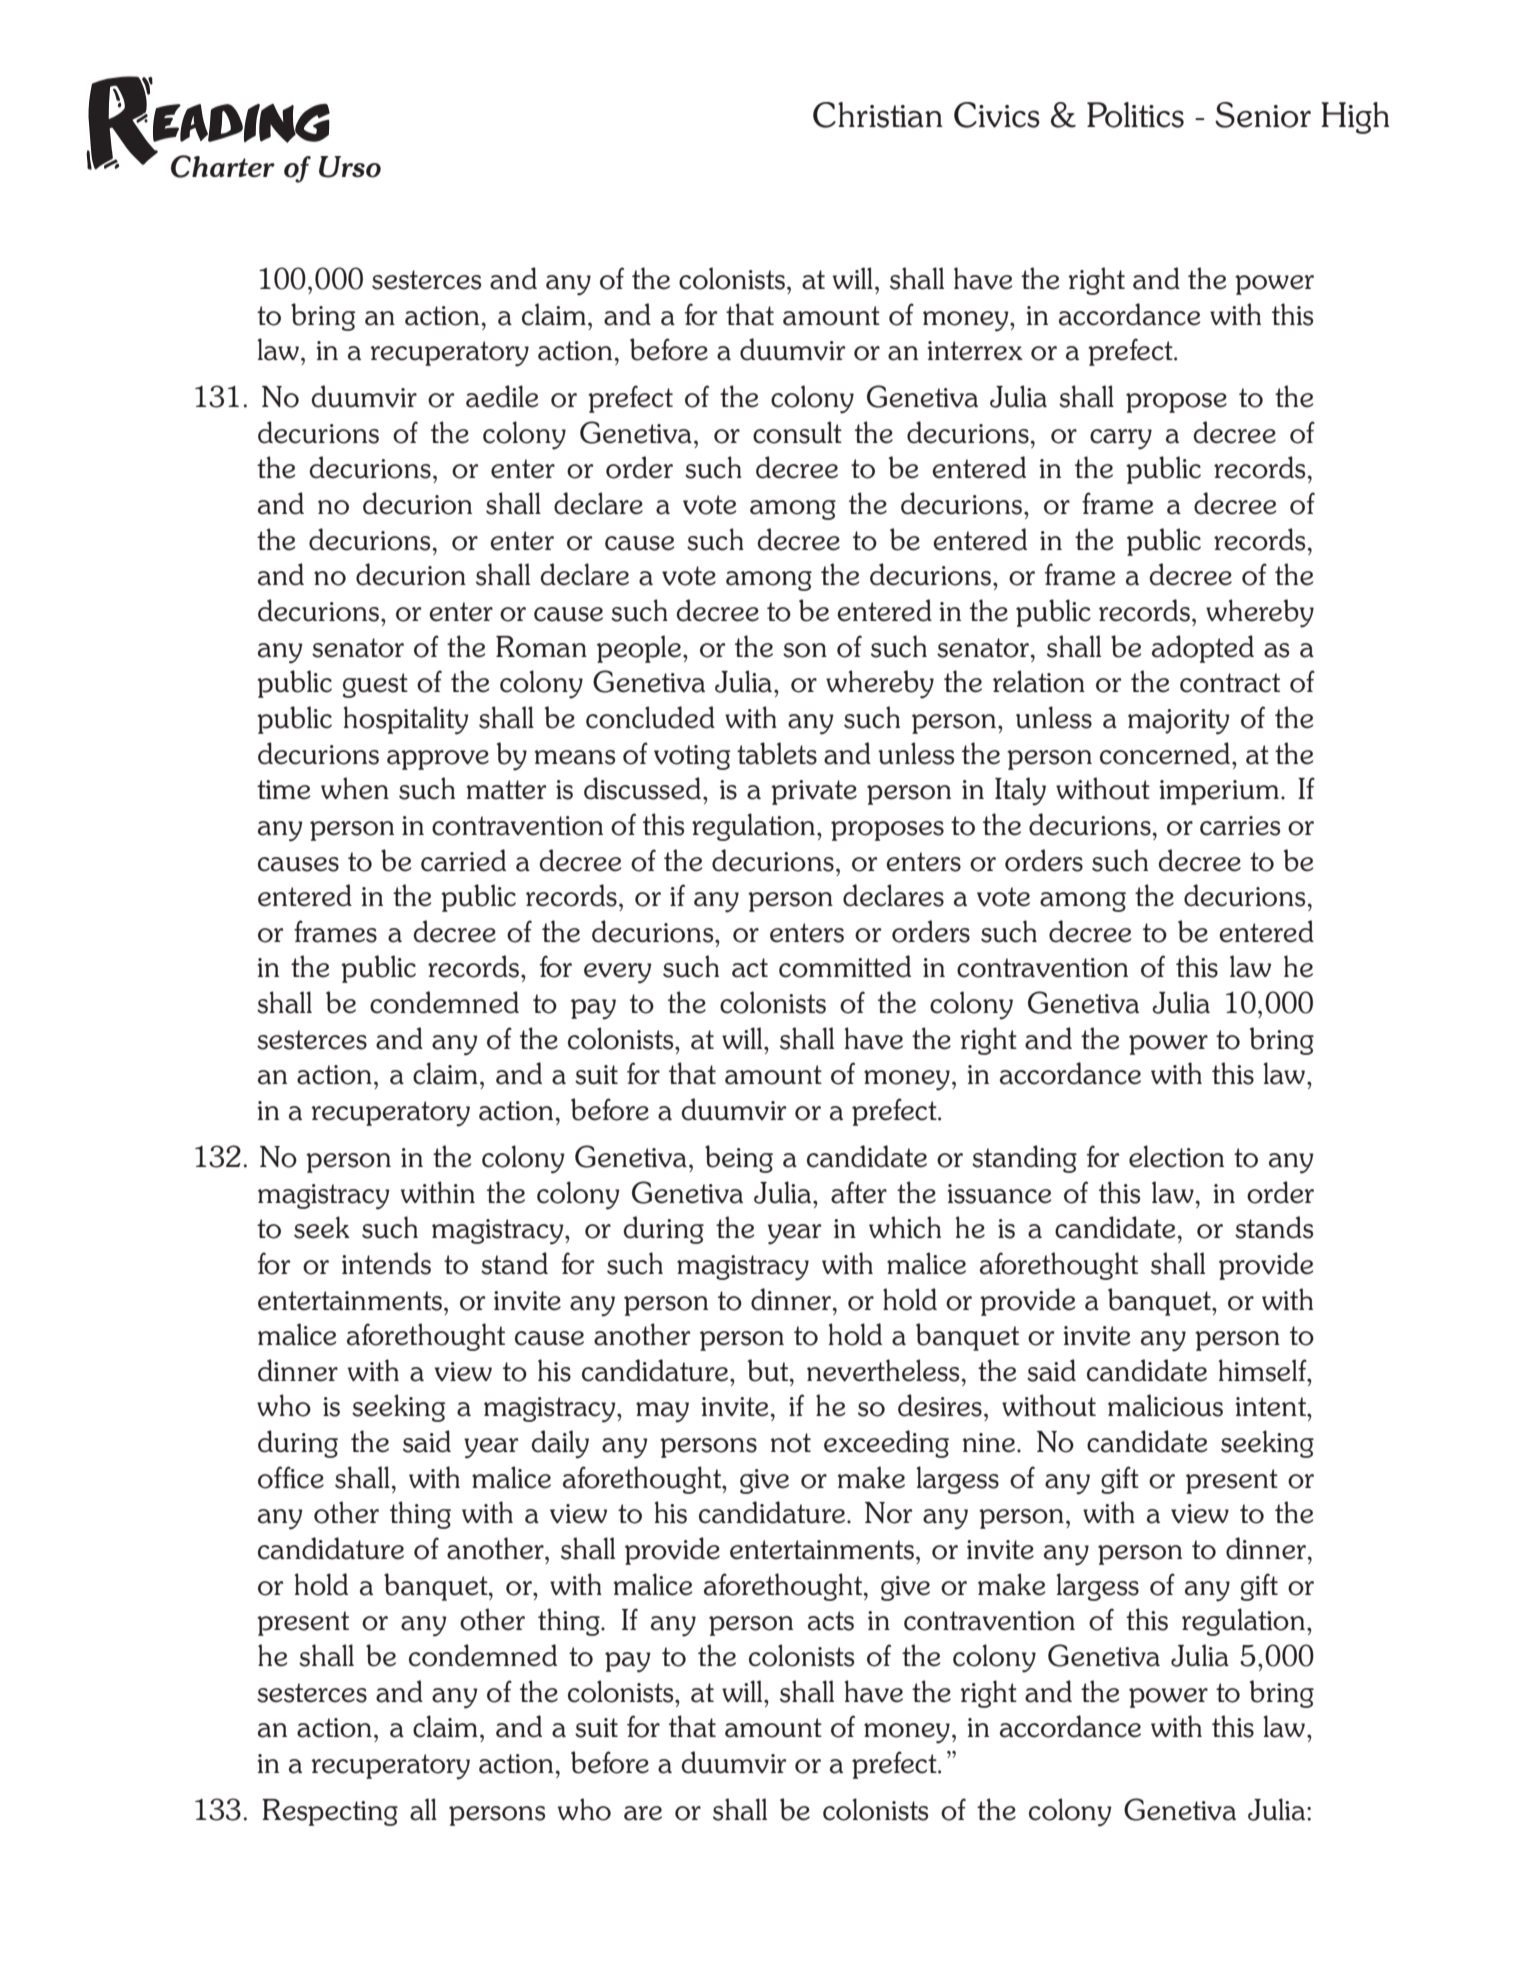 The width and height of the screenshot is (1515, 1961). What do you see at coordinates (375, 685) in the screenshot?
I see `guest` at bounding box center [375, 685].
